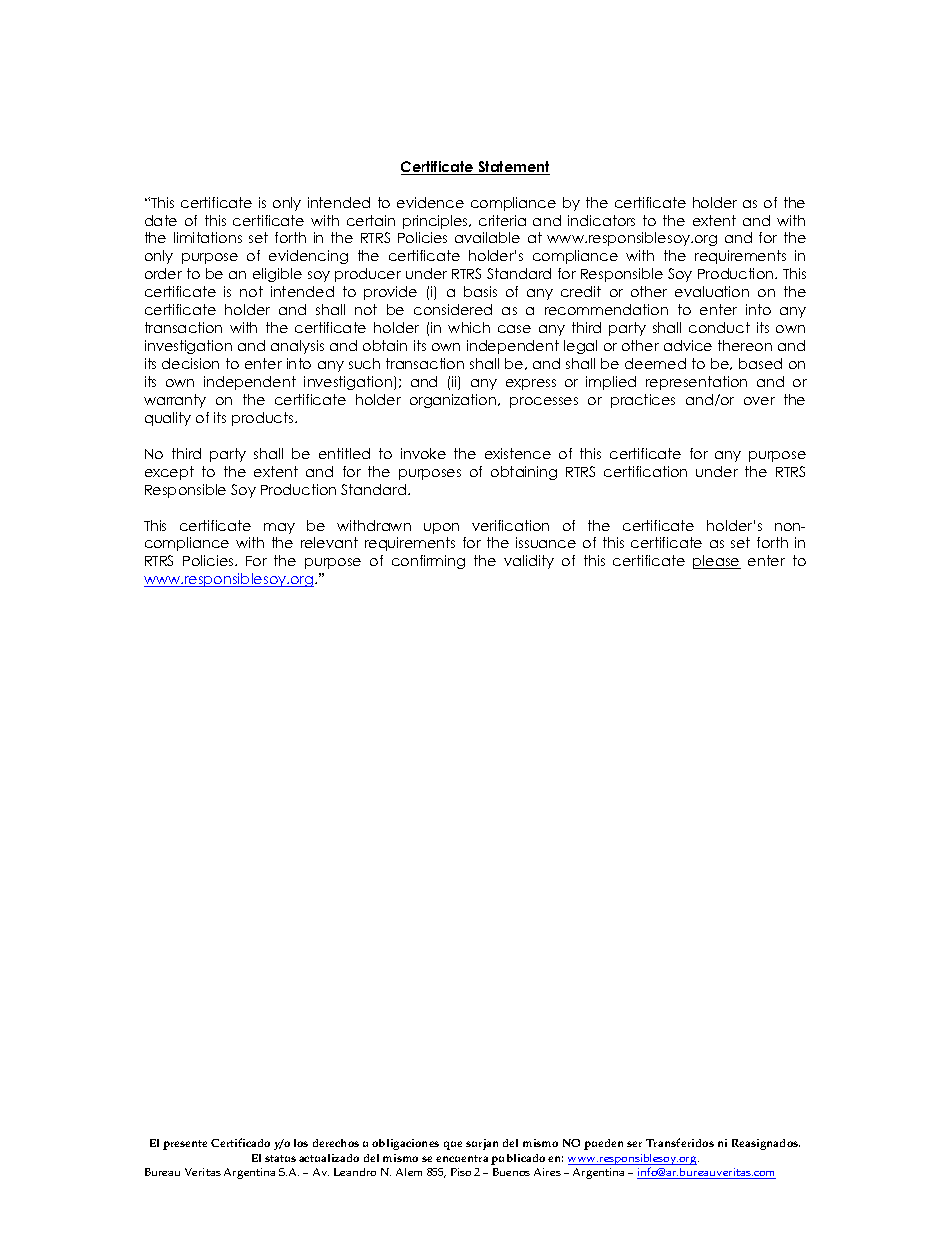 Image resolution: width=952 pixels, height=1233 pixels. Describe the element at coordinates (634, 1144) in the page. I see `ser` at that location.
